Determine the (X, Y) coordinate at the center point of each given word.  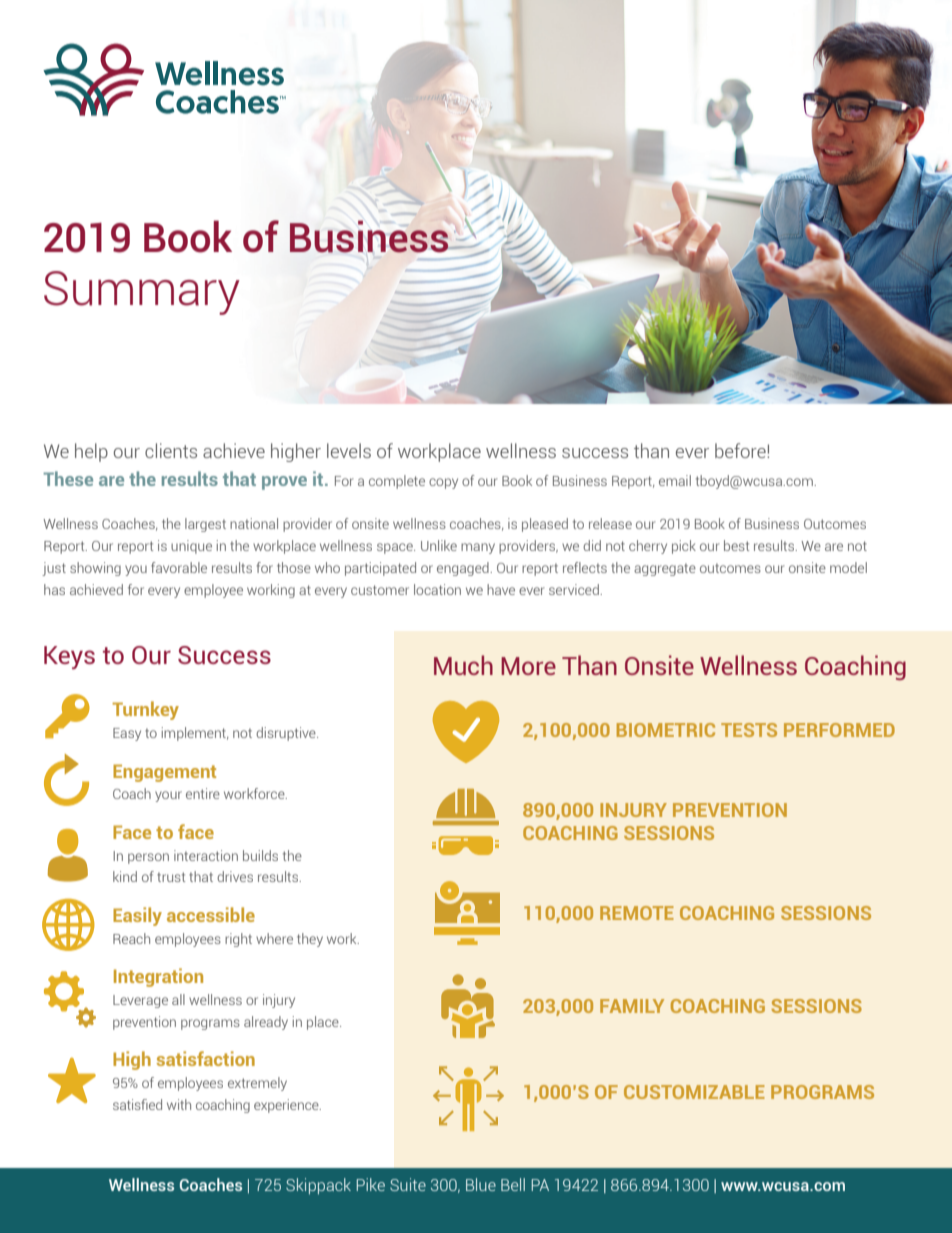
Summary (142, 293)
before (741, 450)
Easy (127, 734)
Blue (481, 1184)
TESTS (749, 730)
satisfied (137, 1104)
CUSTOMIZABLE (694, 1092)
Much (463, 665)
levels (349, 450)
